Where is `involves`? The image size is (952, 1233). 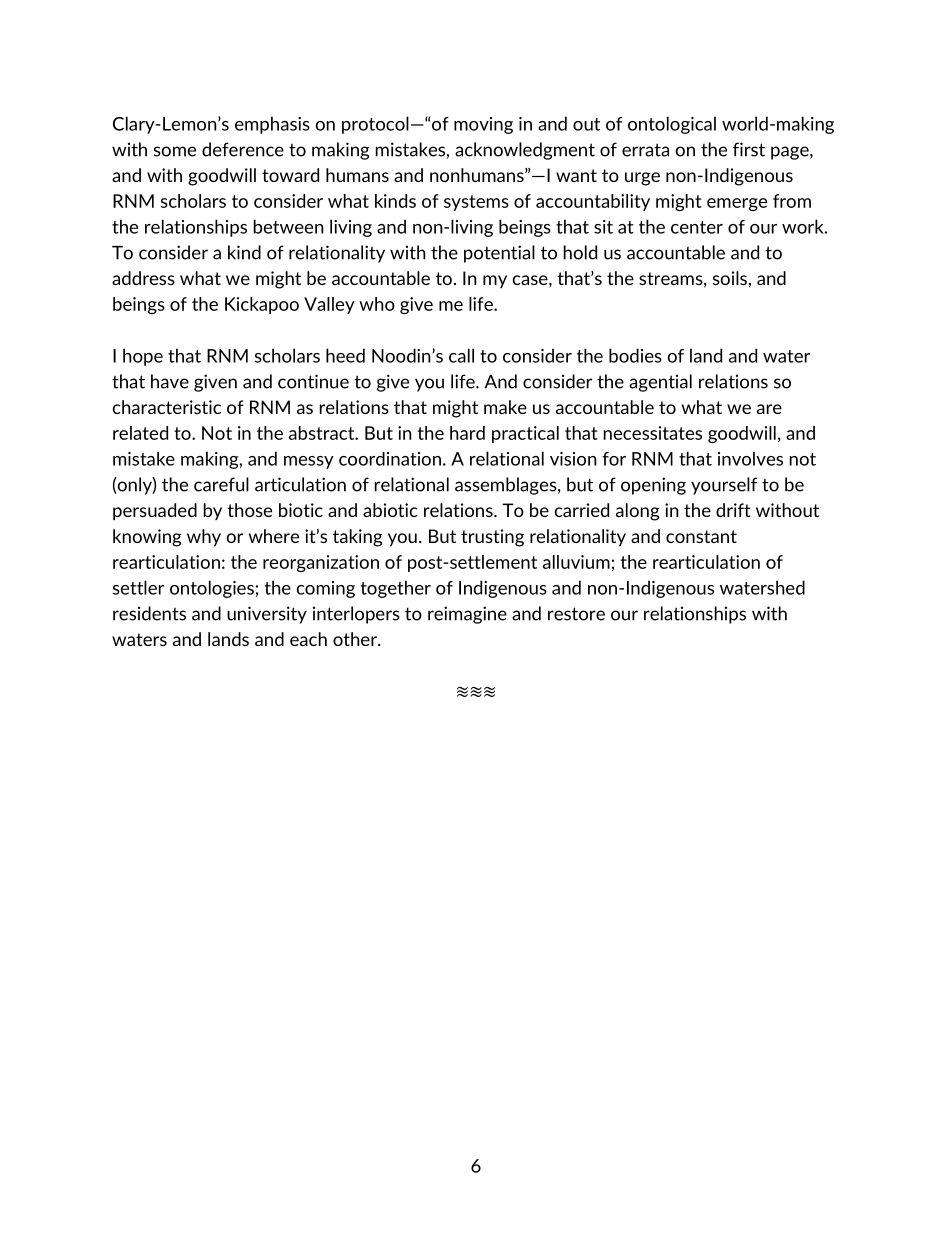 involves is located at coordinates (750, 459).
